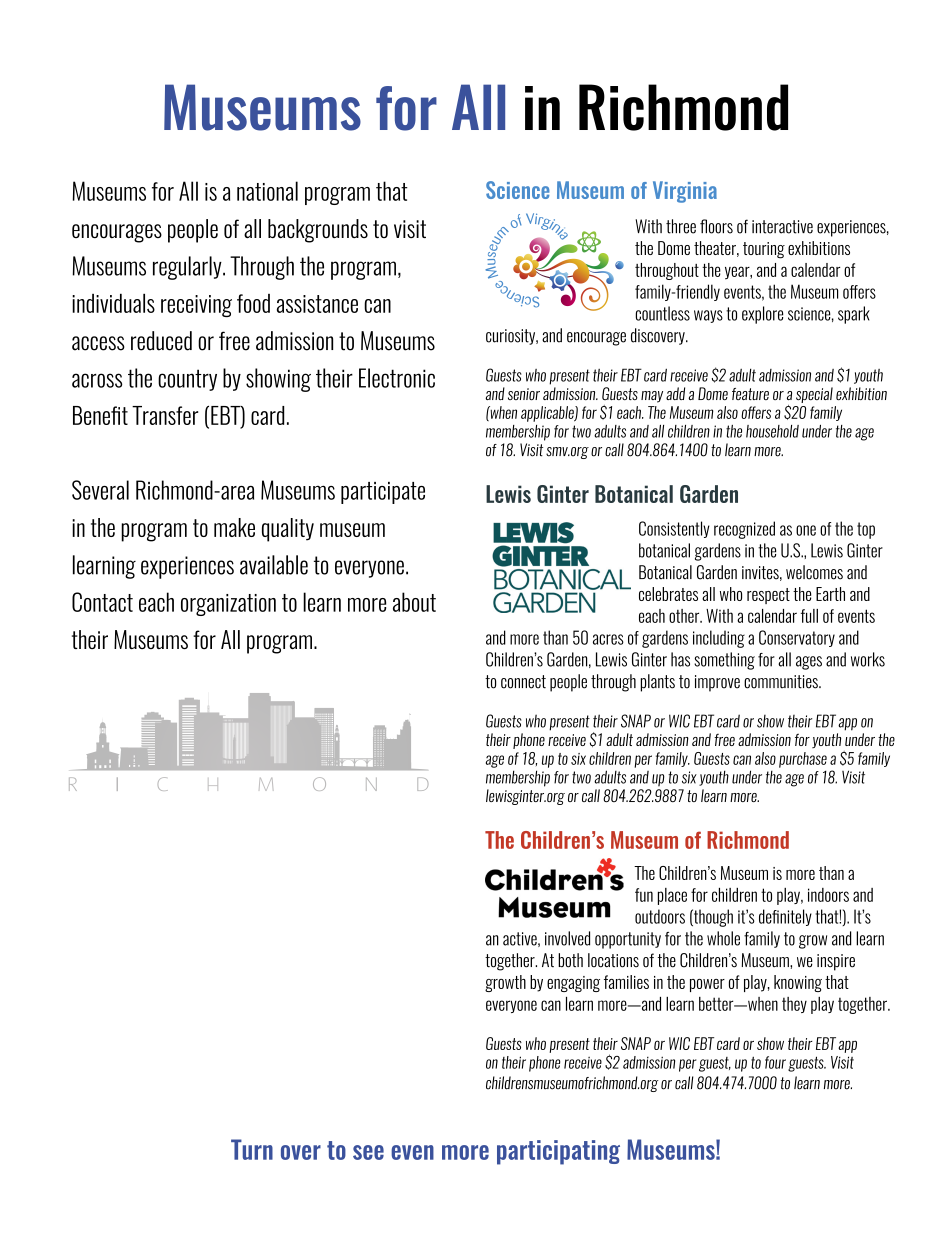 The height and width of the screenshot is (1233, 952). What do you see at coordinates (524, 394) in the screenshot?
I see `senior` at bounding box center [524, 394].
